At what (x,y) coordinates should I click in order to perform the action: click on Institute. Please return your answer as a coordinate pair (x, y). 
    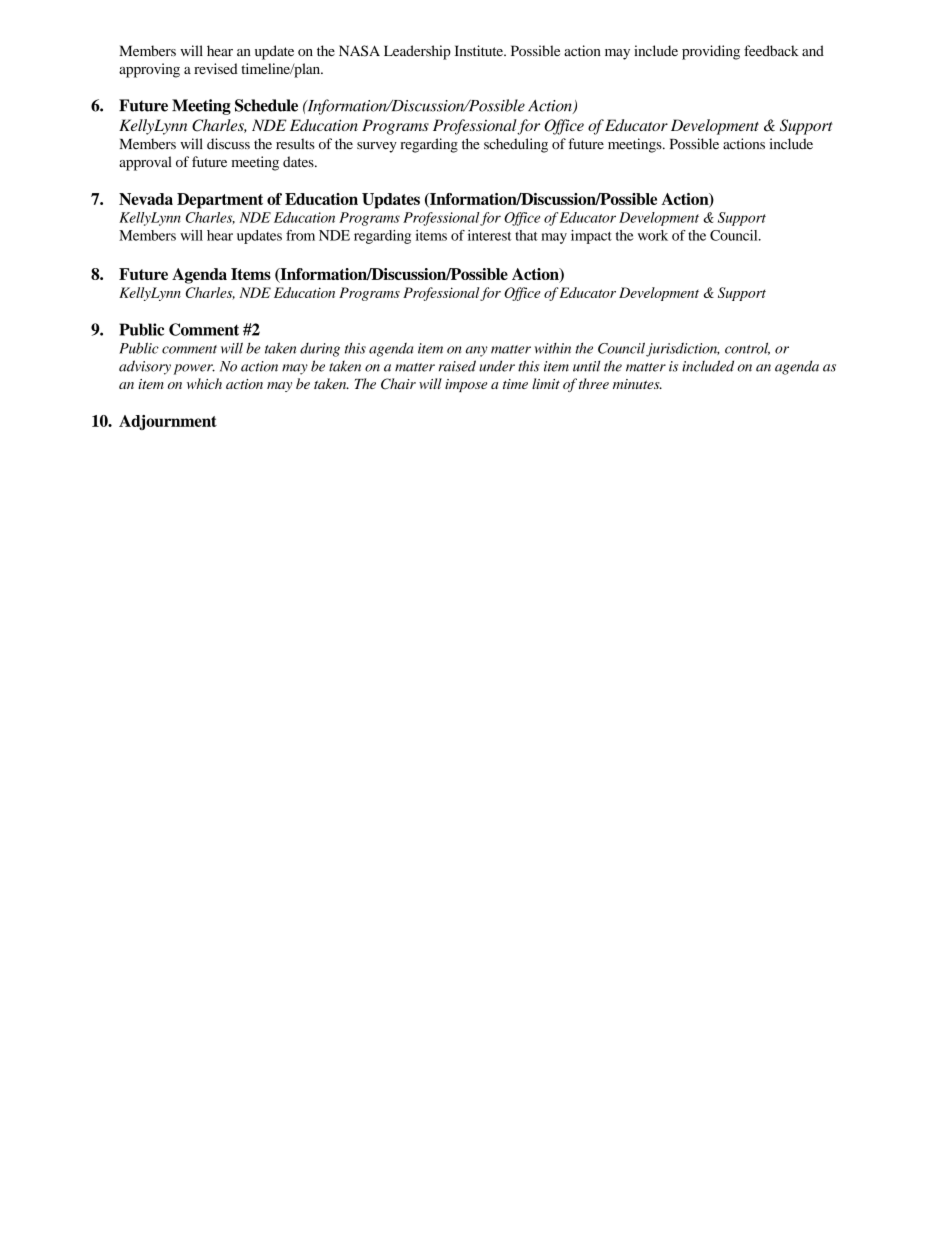
    Looking at the image, I should click on (480, 50).
